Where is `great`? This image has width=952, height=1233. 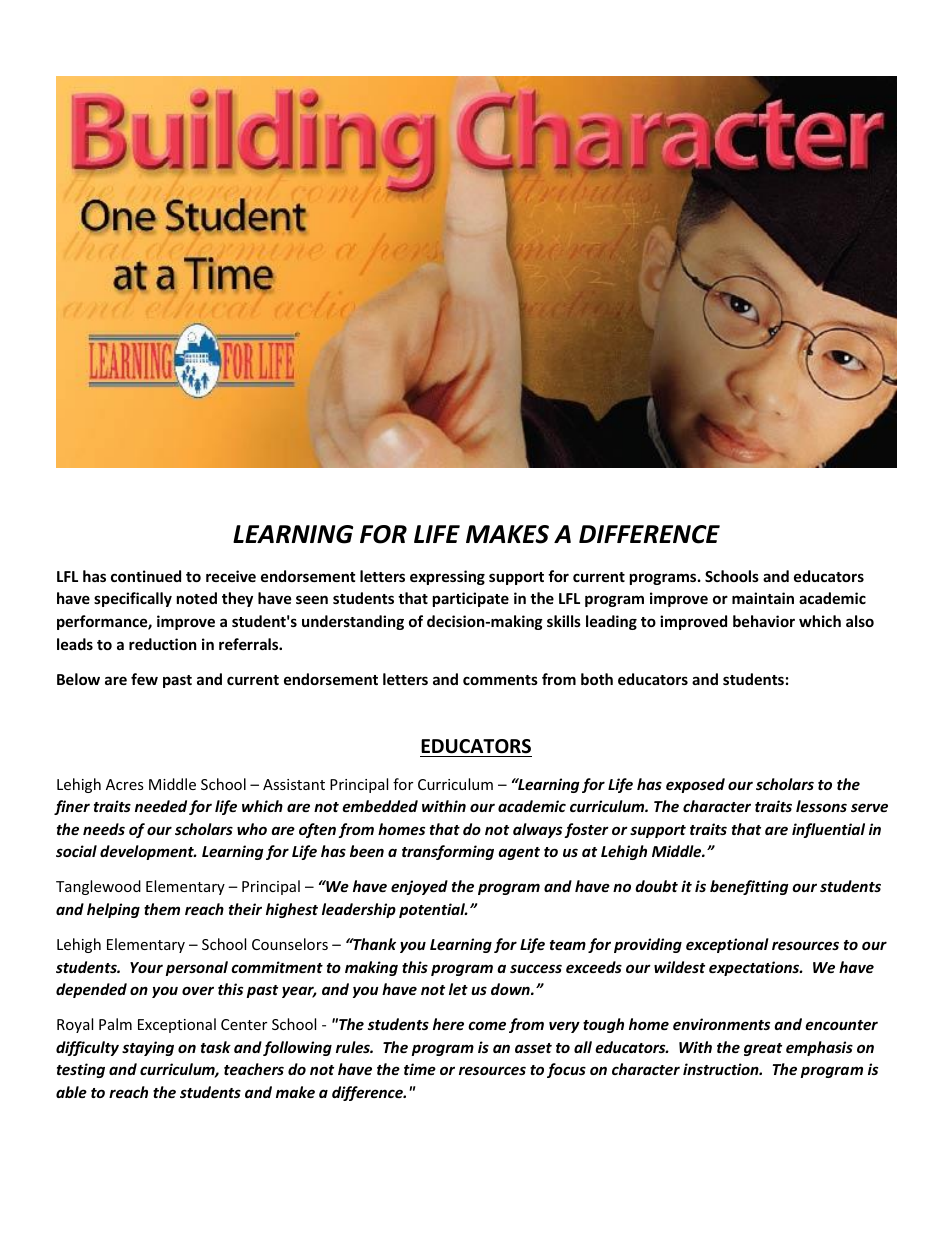 great is located at coordinates (763, 1049).
